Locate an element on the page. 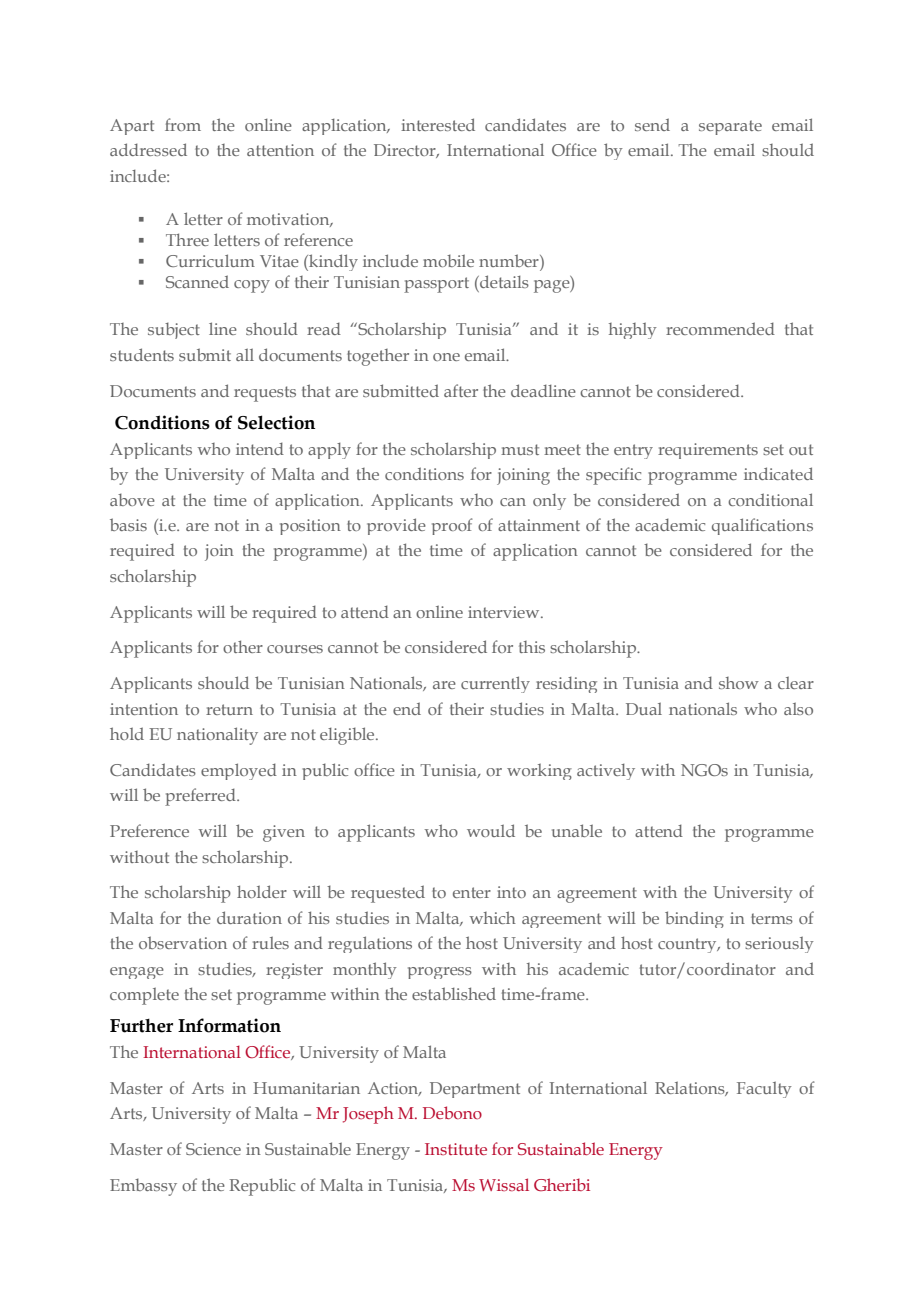 Image resolution: width=924 pixels, height=1308 pixels. Science is located at coordinates (213, 1149).
